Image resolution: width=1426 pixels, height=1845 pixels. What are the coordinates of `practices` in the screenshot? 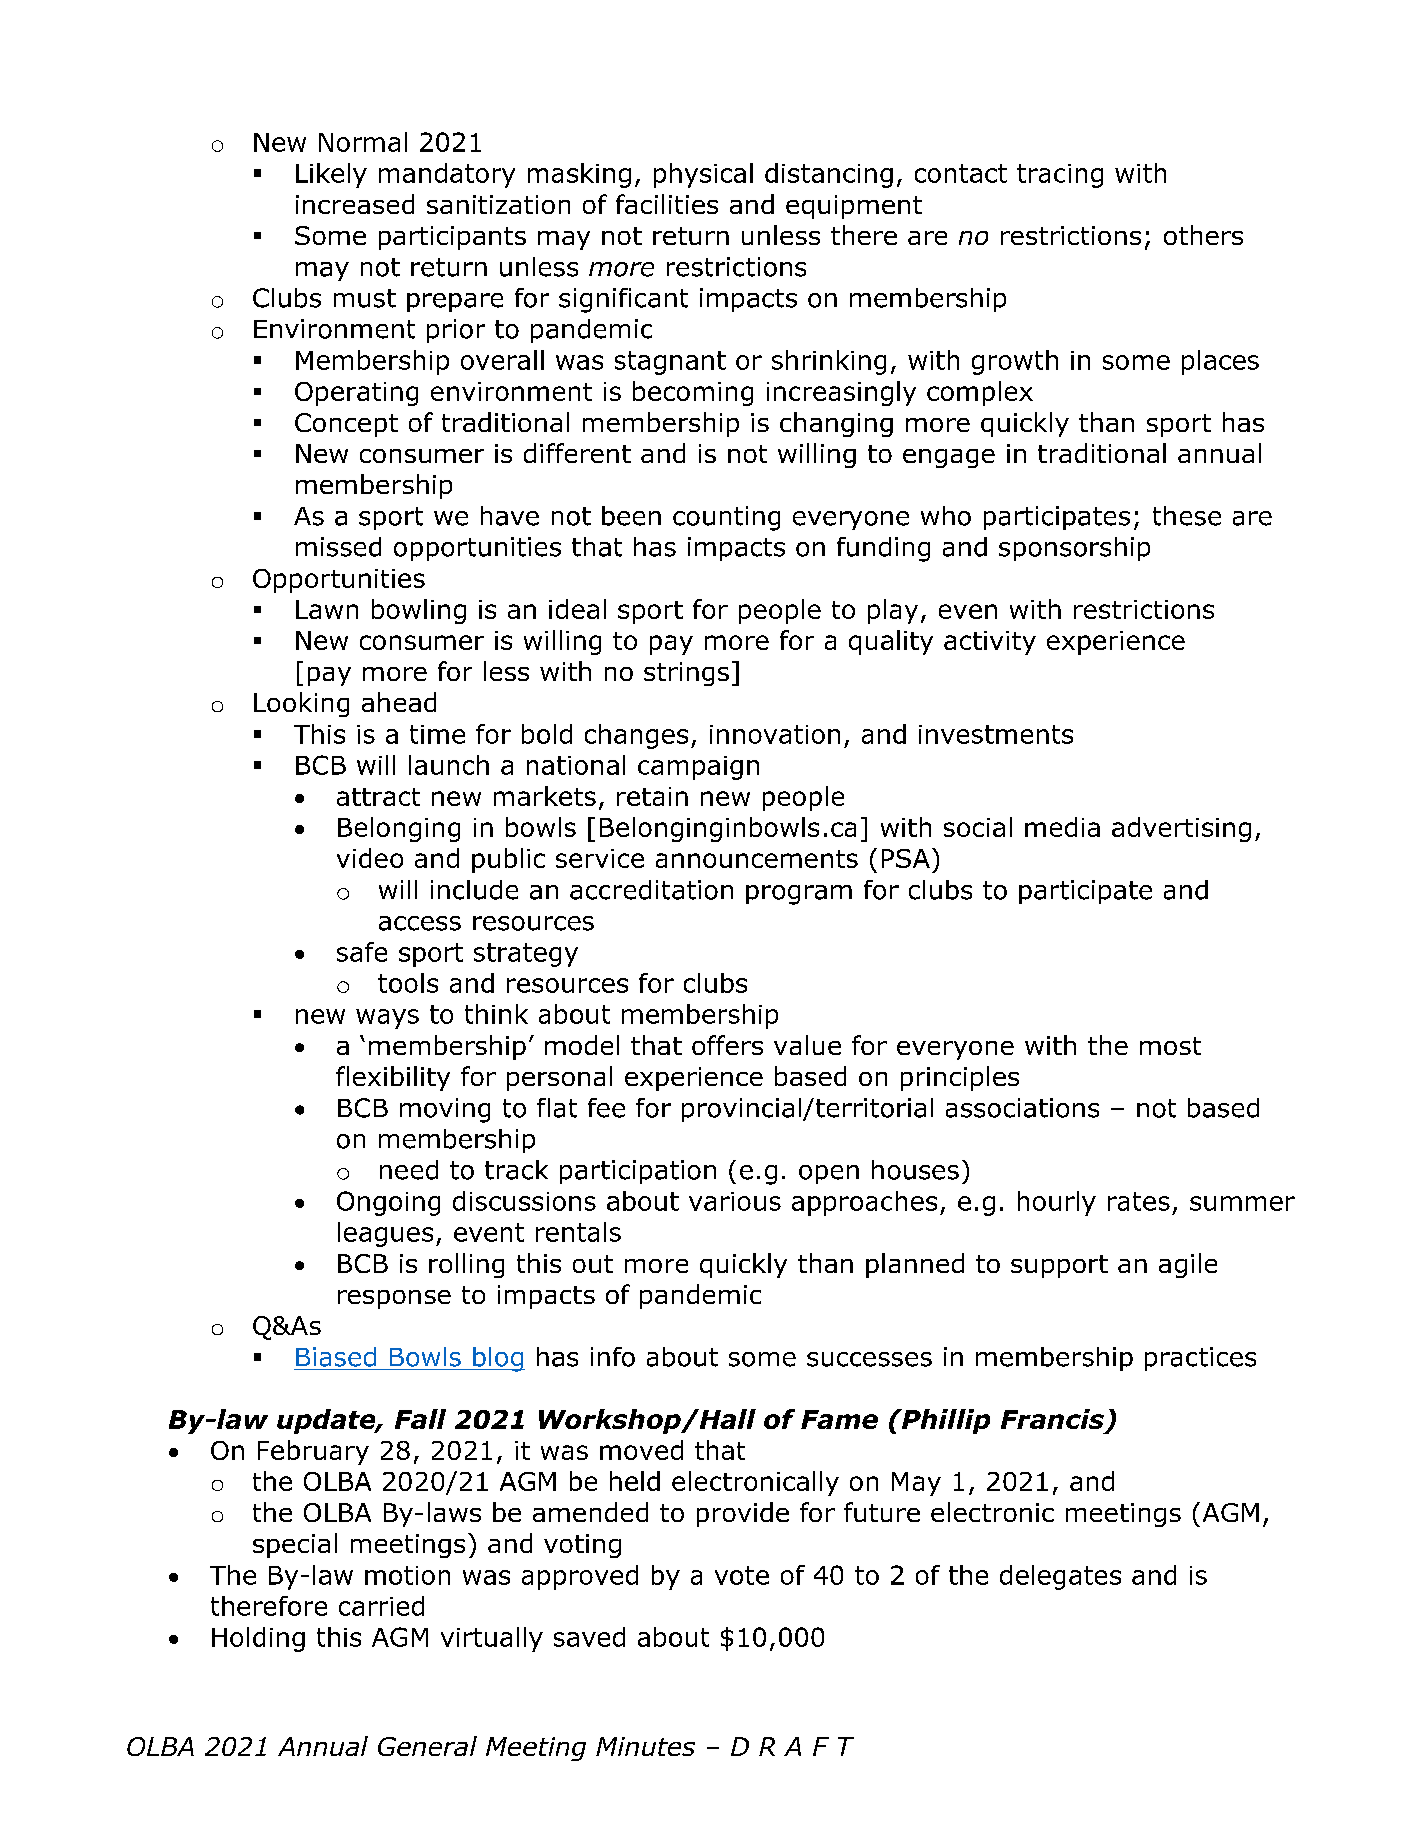 It's located at (1200, 1359).
